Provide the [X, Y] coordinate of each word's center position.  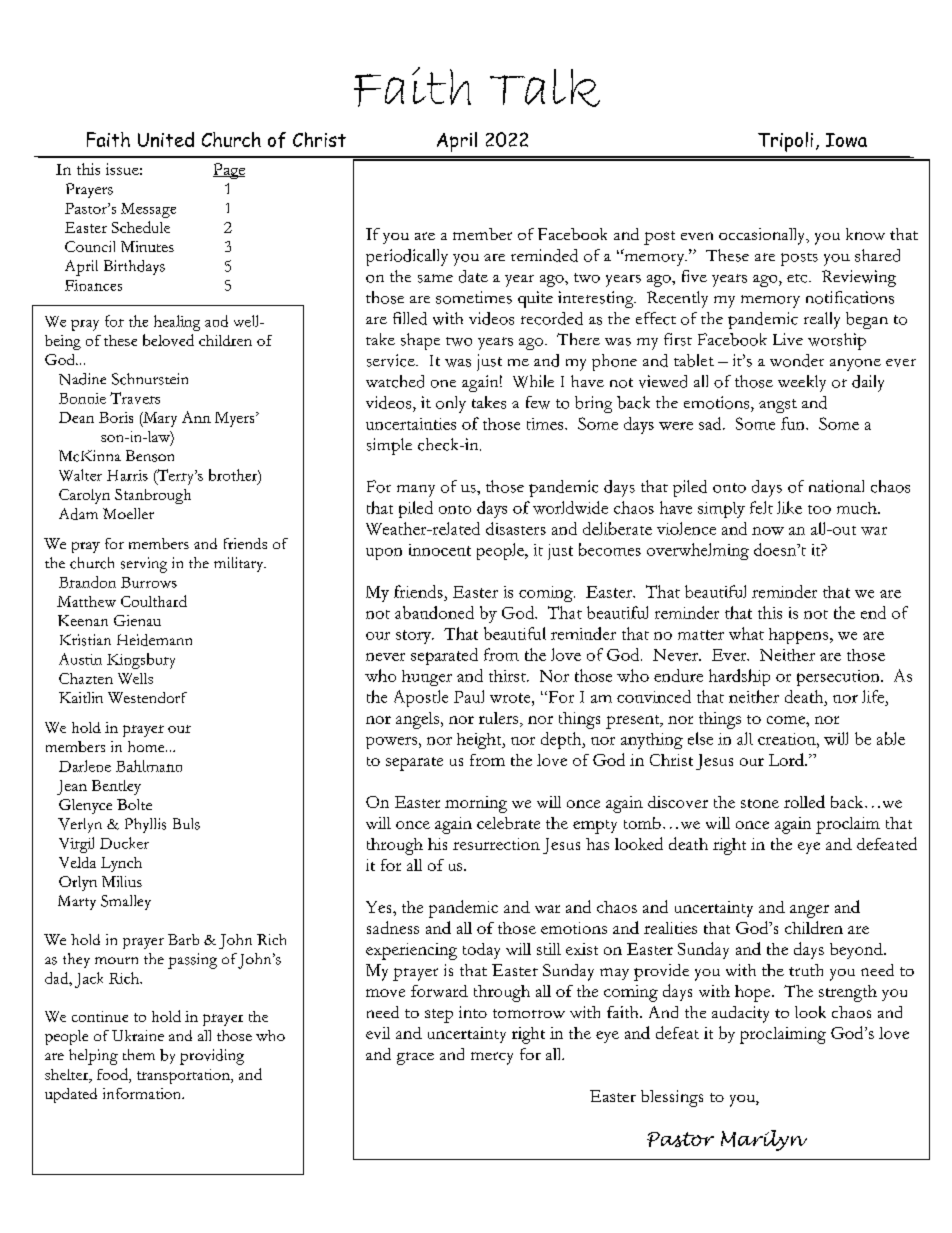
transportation [184, 1076]
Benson [150, 456]
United [166, 139]
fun [794, 423]
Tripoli [785, 142]
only [451, 404]
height [480, 741]
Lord [787, 759]
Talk [545, 88]
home [147, 746]
